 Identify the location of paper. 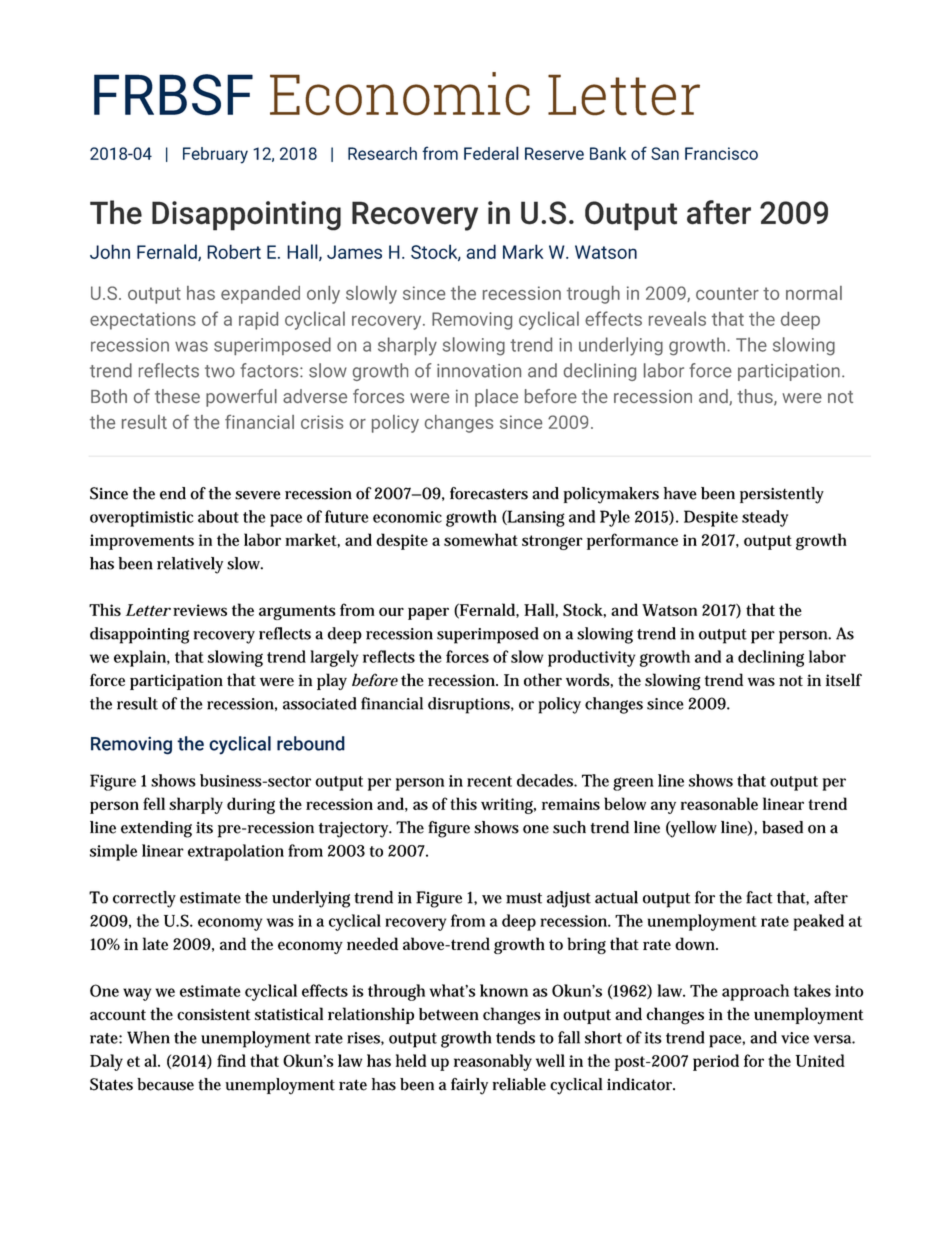
(428, 613).
